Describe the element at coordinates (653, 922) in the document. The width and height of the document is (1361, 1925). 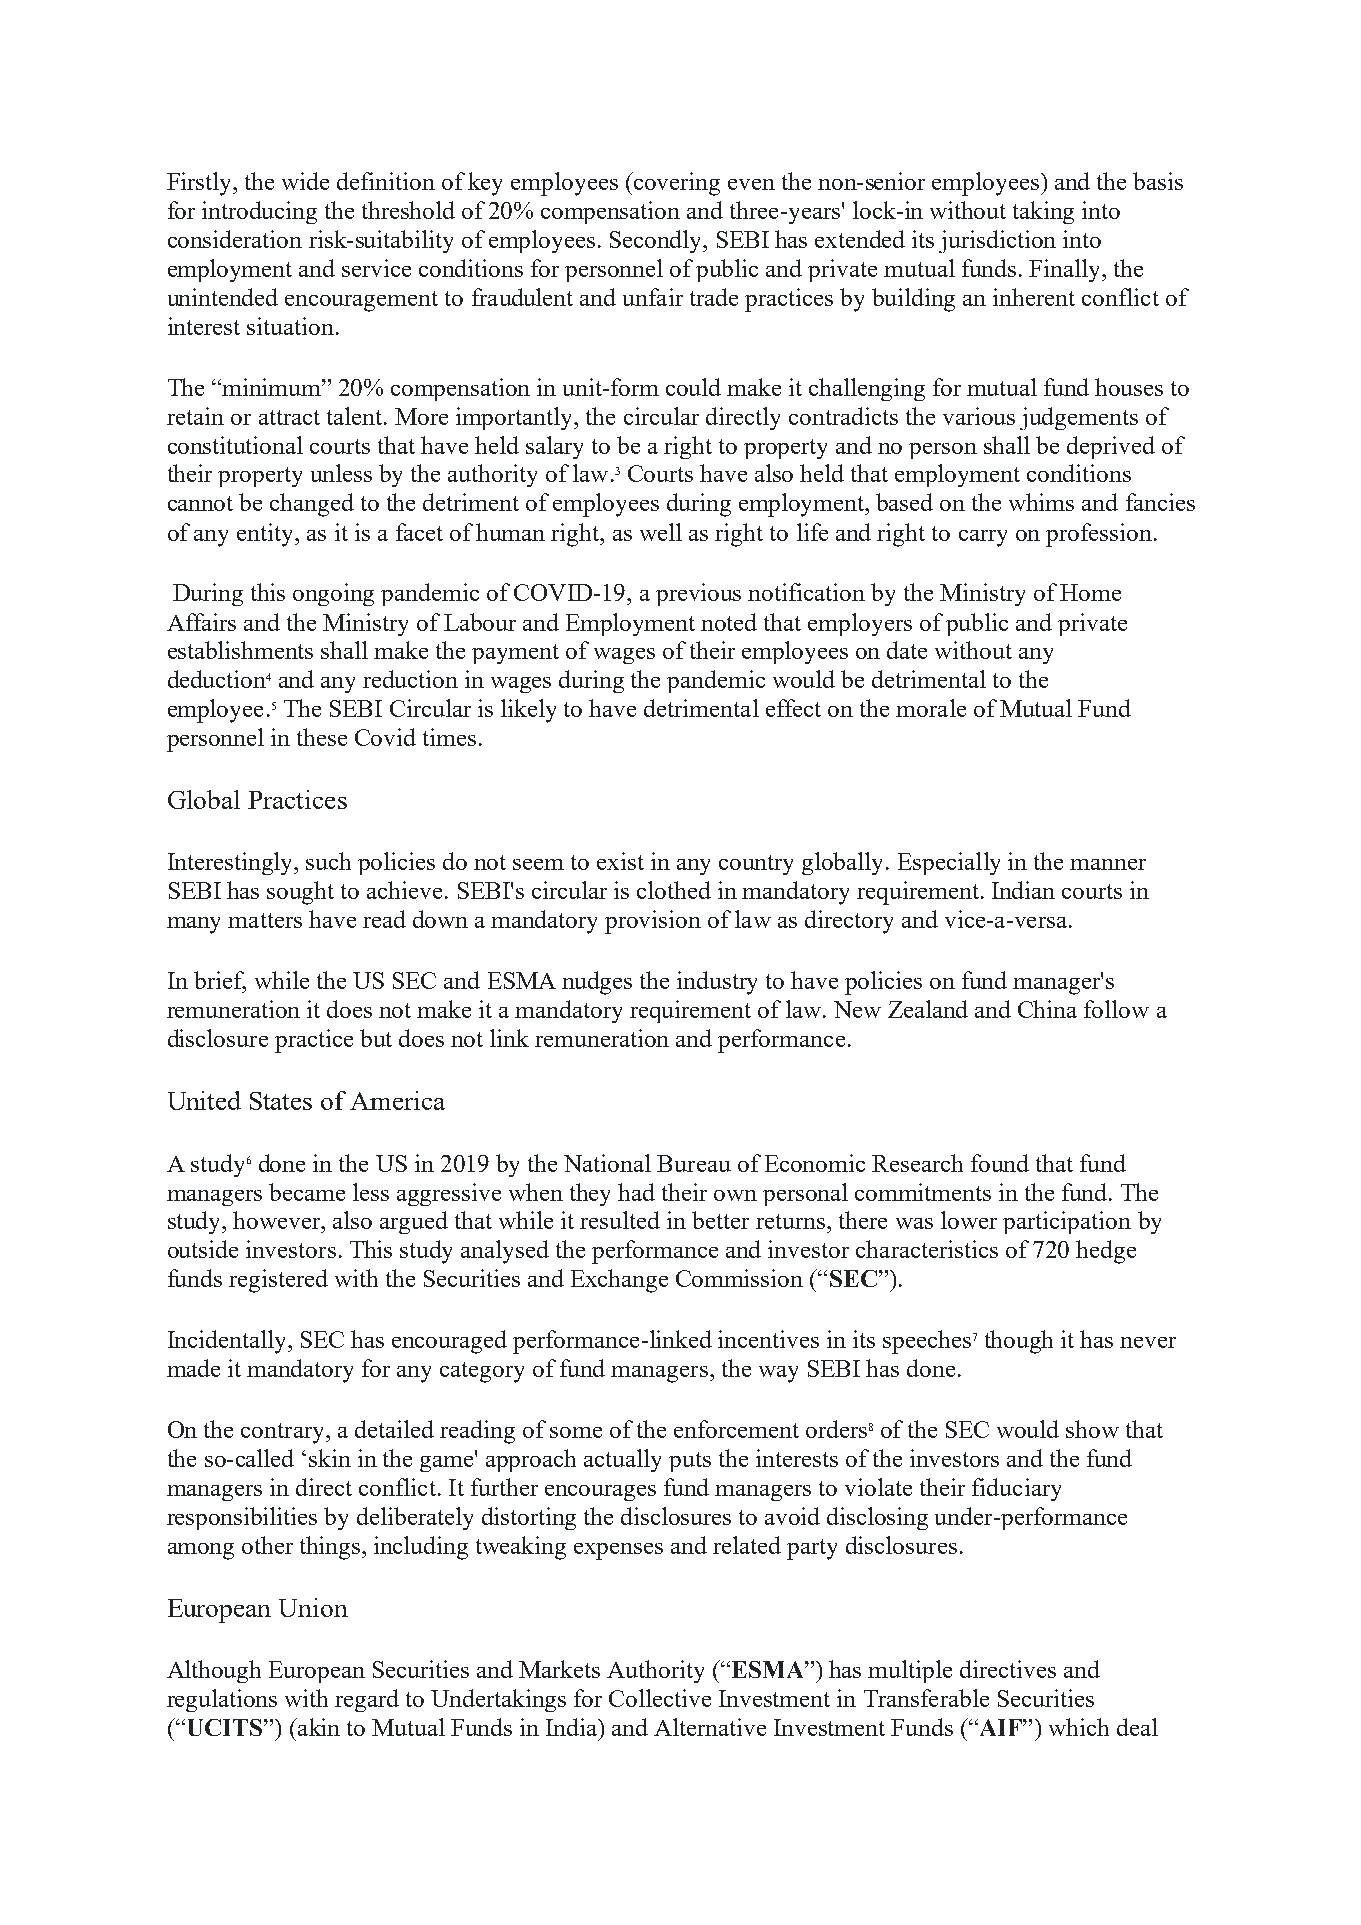
I see `provision` at that location.
